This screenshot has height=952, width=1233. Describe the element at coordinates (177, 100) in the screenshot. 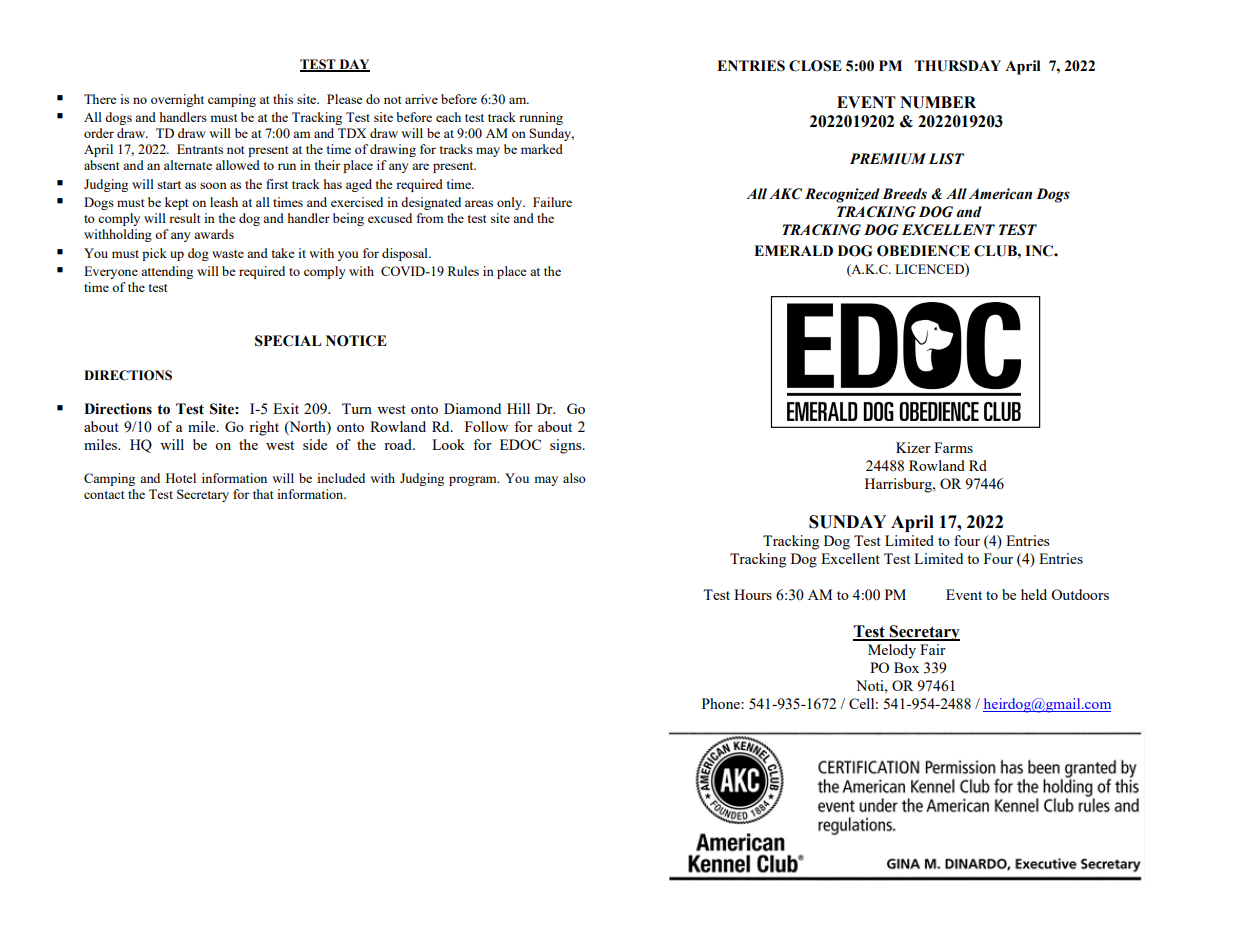

I see `overnight` at that location.
